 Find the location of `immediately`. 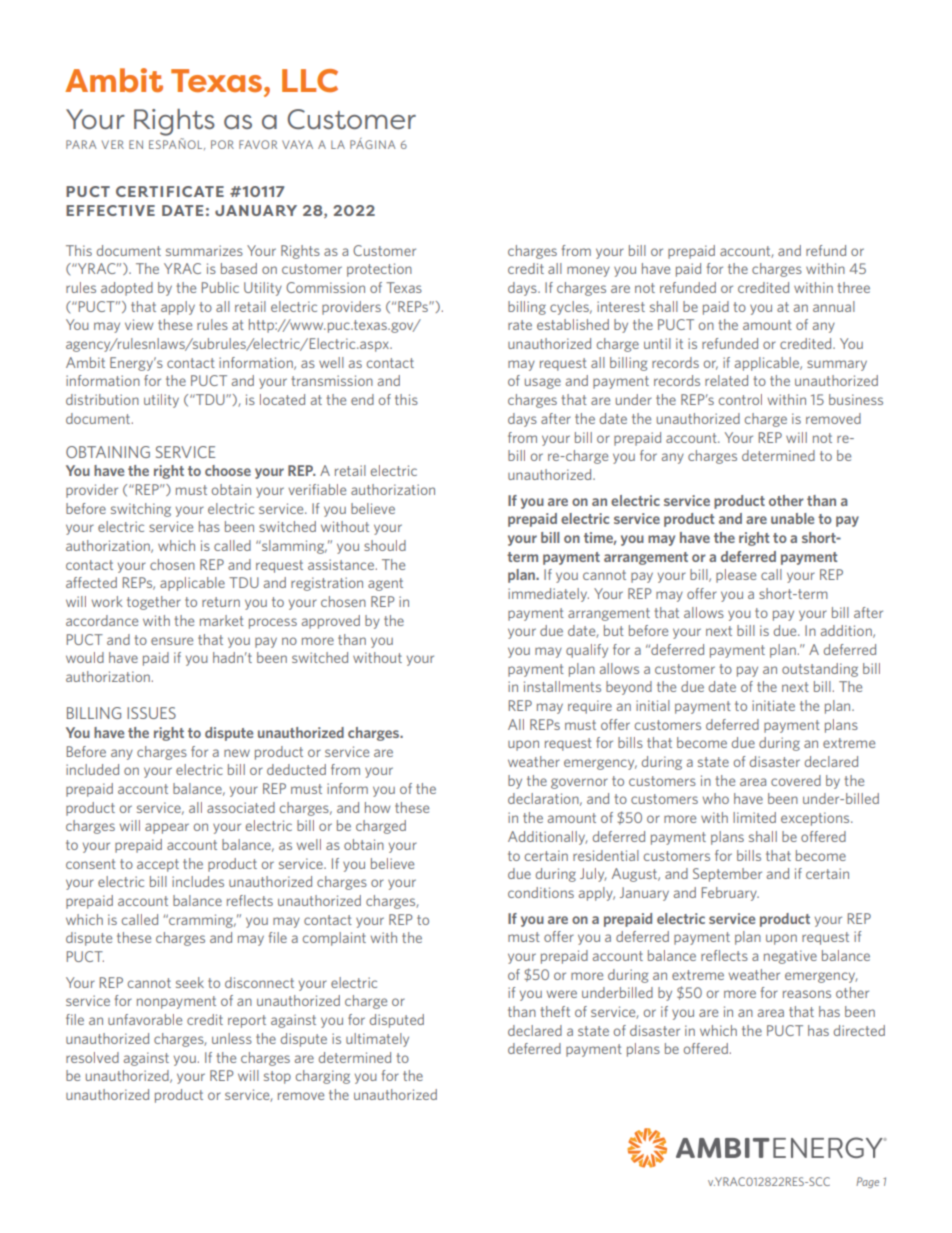

immediately is located at coordinates (548, 595).
